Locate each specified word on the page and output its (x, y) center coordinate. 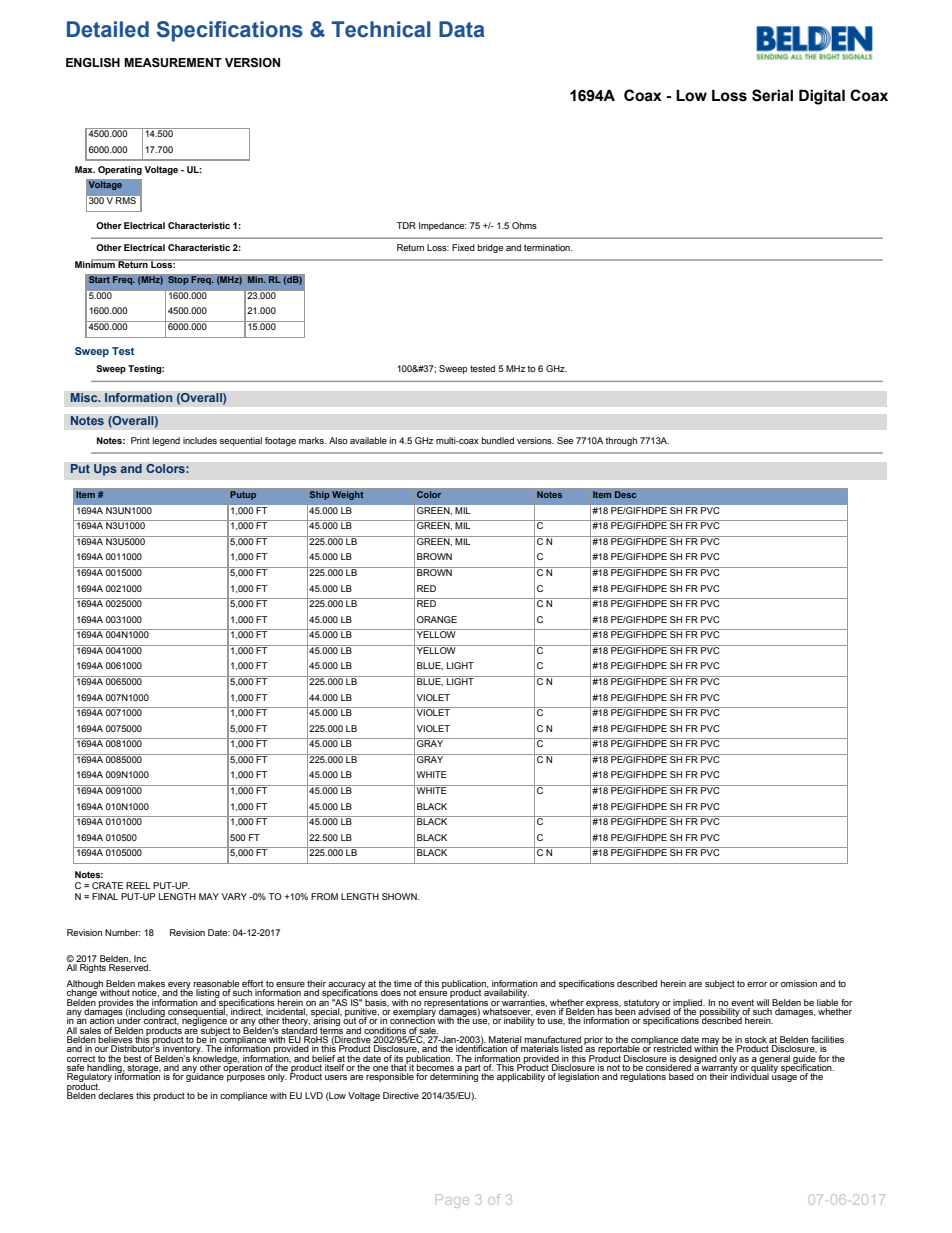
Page (452, 1201)
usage (784, 1078)
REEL (138, 885)
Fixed (463, 247)
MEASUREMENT (173, 63)
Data (461, 29)
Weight (348, 495)
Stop (178, 279)
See (565, 440)
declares (116, 1095)
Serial (772, 95)
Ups (105, 470)
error (757, 984)
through (621, 441)
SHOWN (400, 896)
